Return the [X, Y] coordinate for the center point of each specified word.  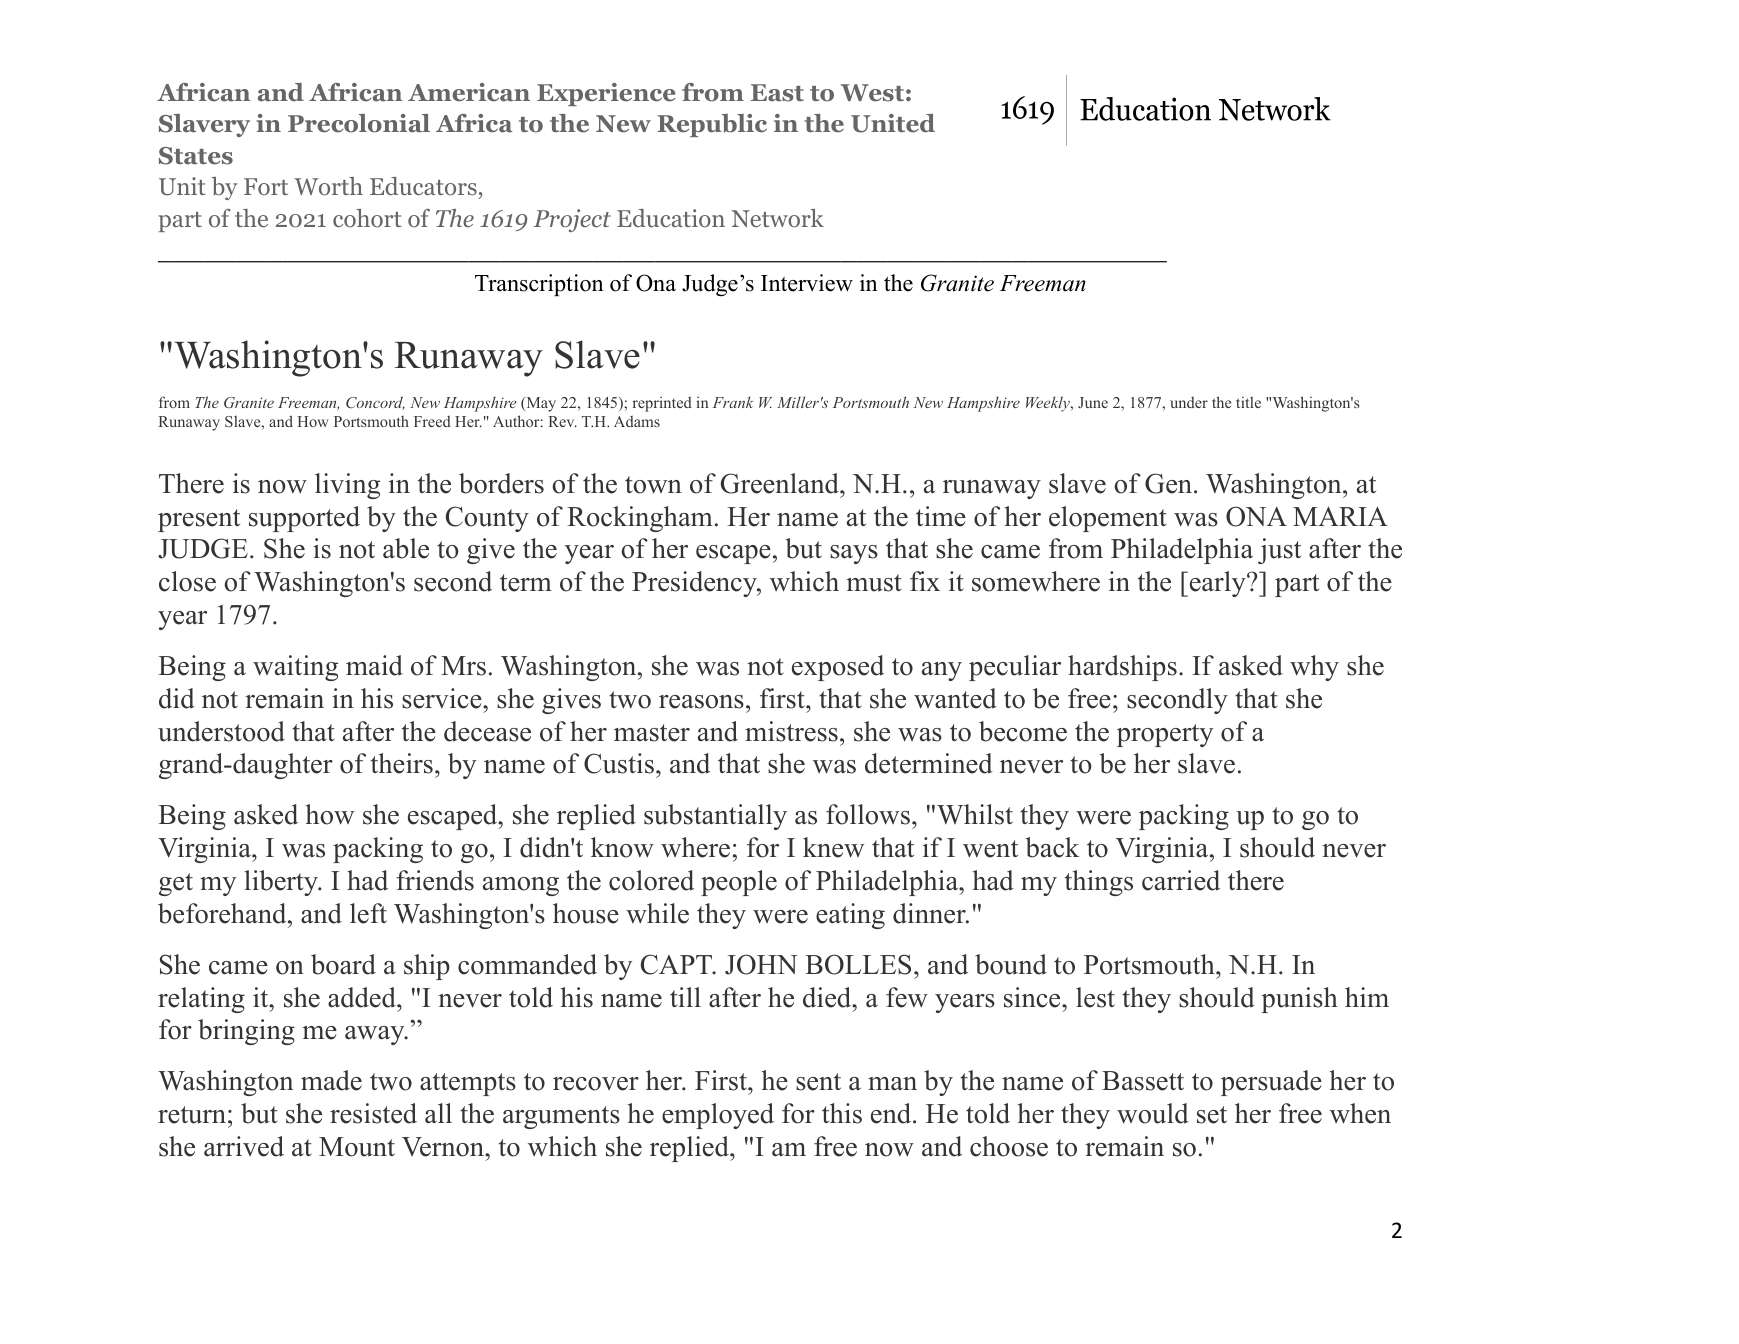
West [872, 93]
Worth [328, 186]
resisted [373, 1113]
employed [718, 1116]
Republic [712, 125]
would [1153, 1113]
